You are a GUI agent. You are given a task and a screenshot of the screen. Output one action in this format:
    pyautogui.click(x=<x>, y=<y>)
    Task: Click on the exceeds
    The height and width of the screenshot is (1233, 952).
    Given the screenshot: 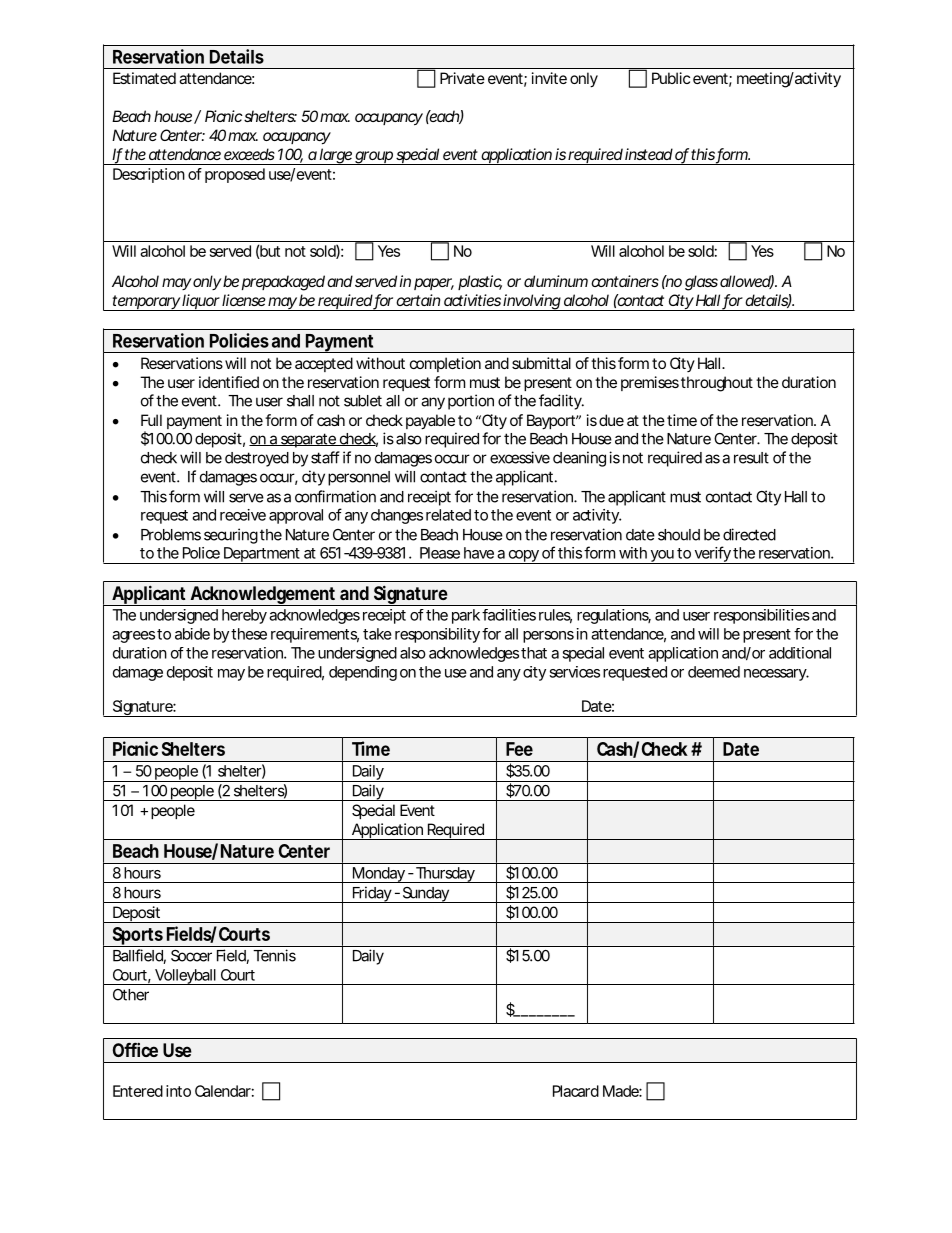 What is the action you would take?
    pyautogui.click(x=249, y=154)
